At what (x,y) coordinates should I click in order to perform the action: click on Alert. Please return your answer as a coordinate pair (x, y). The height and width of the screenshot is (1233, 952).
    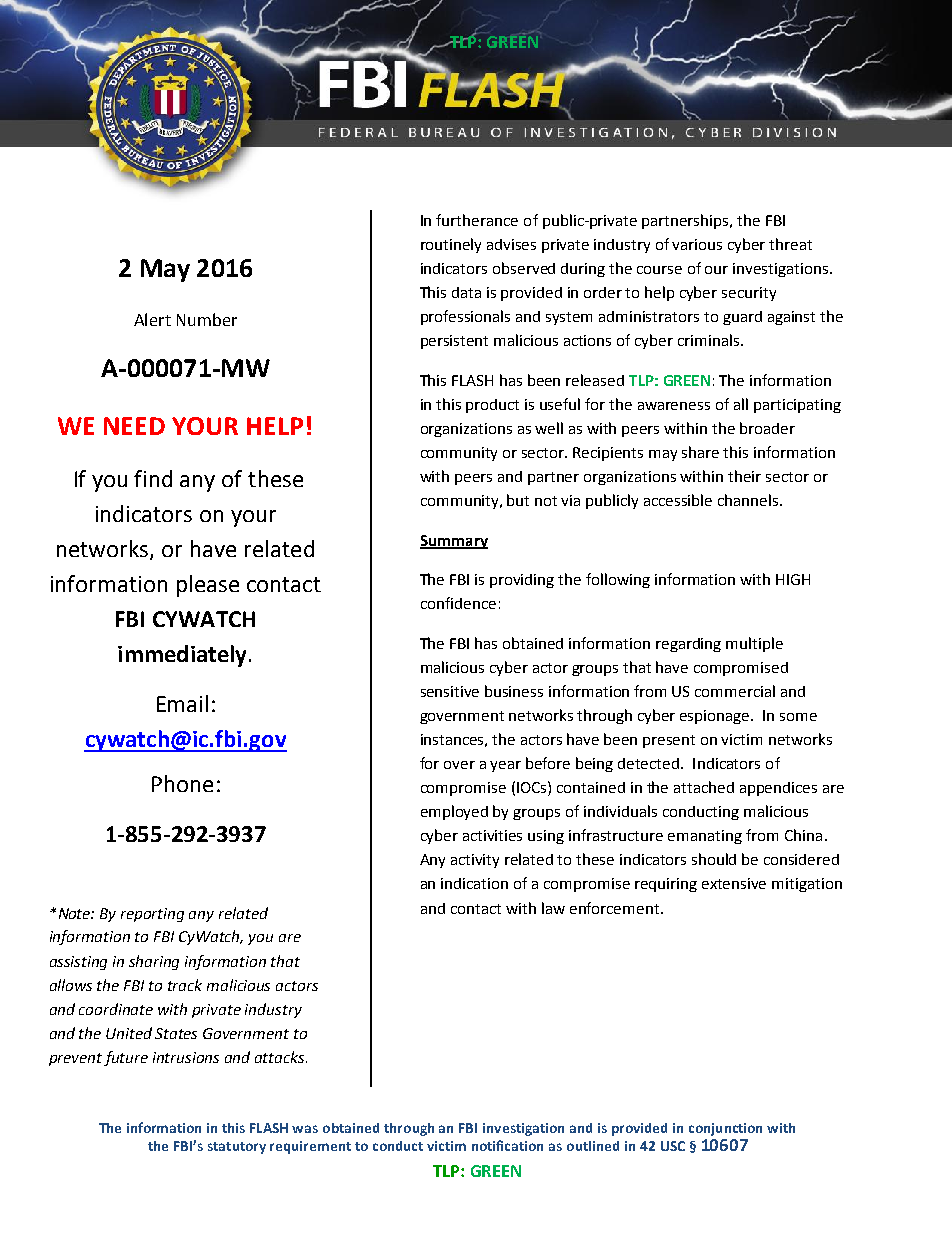
    Looking at the image, I should click on (152, 319).
